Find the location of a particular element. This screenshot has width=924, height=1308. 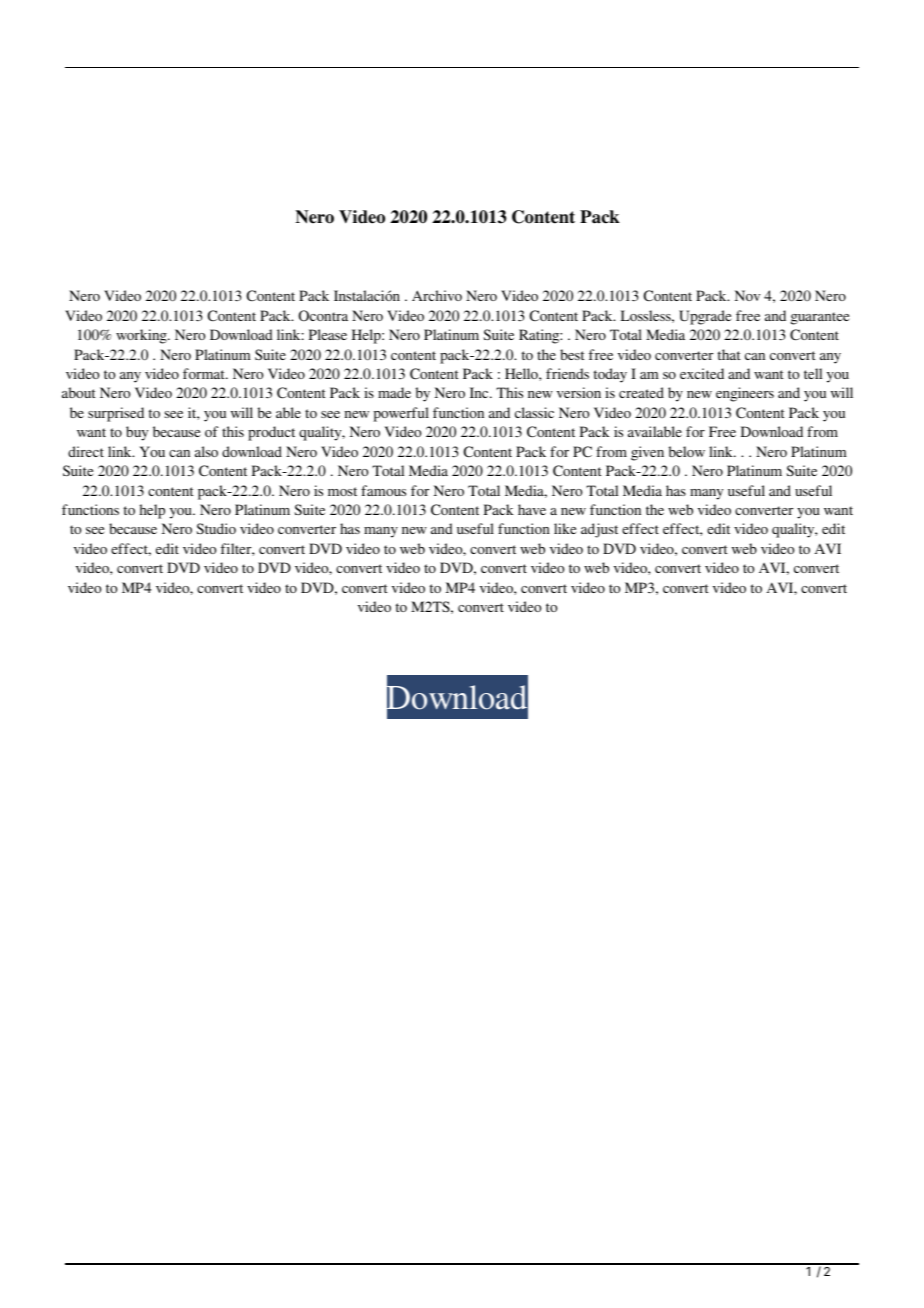

surprised is located at coordinates (116, 414).
